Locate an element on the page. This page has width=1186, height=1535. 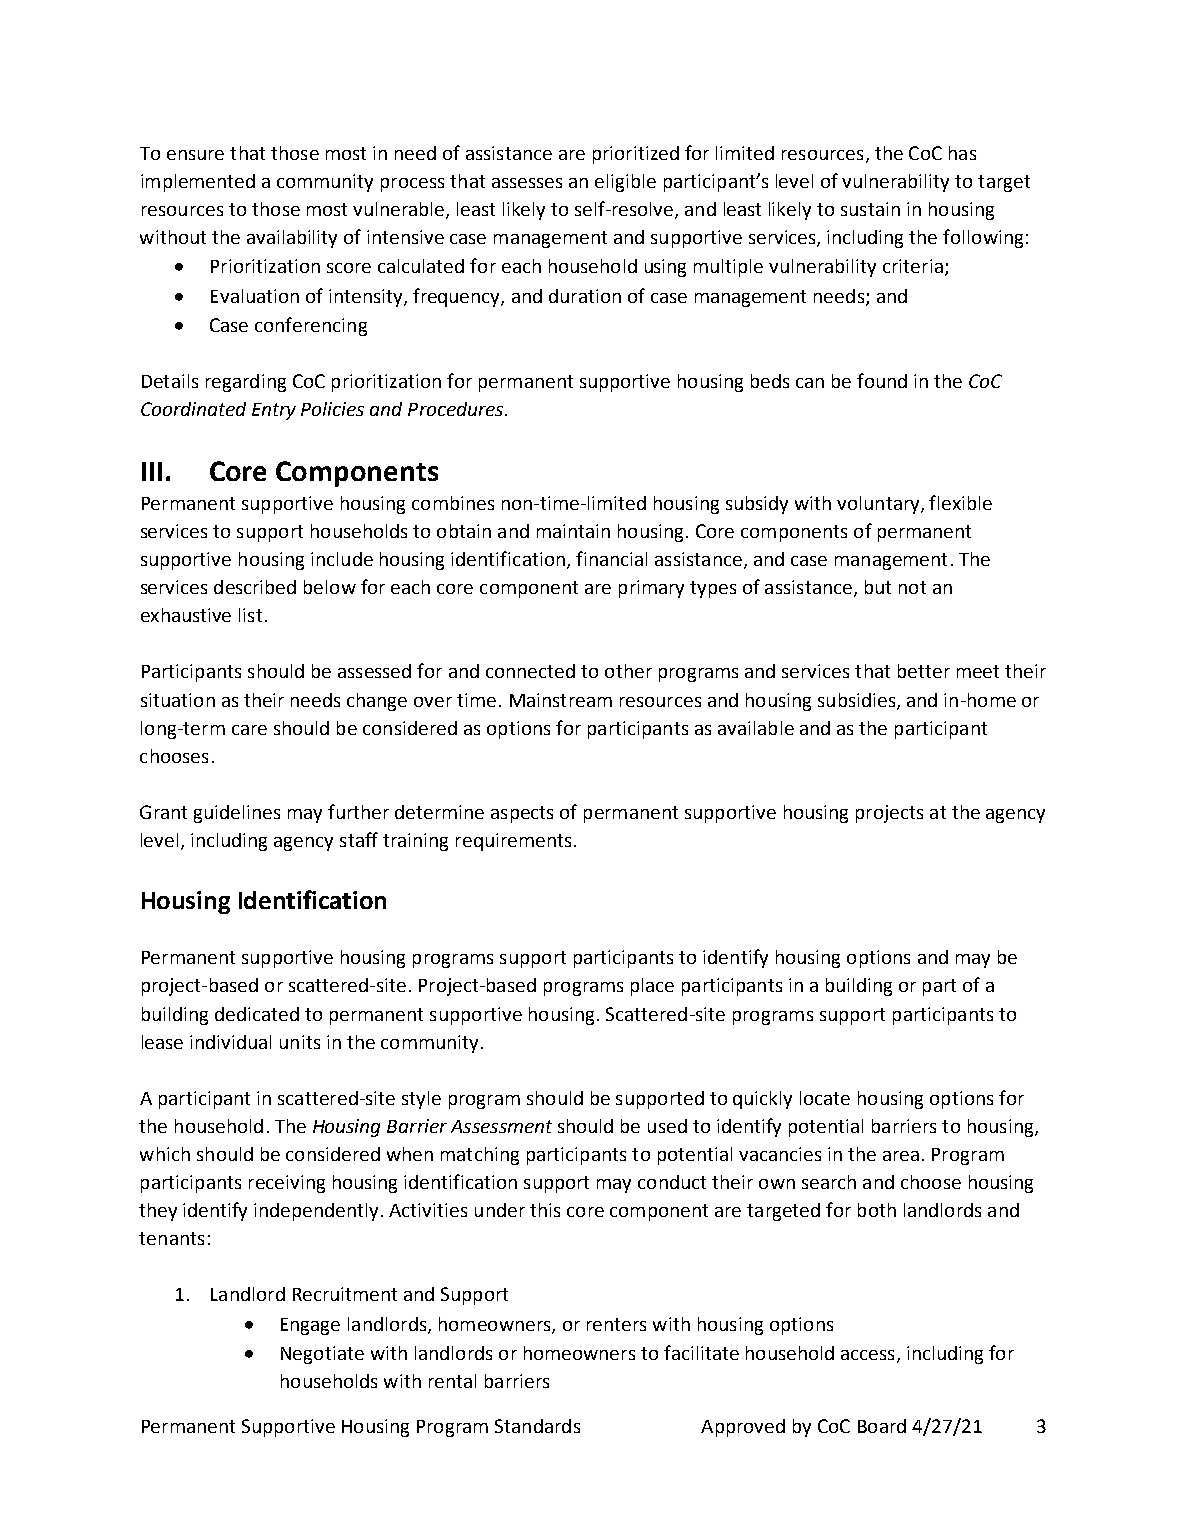
described is located at coordinates (255, 587).
